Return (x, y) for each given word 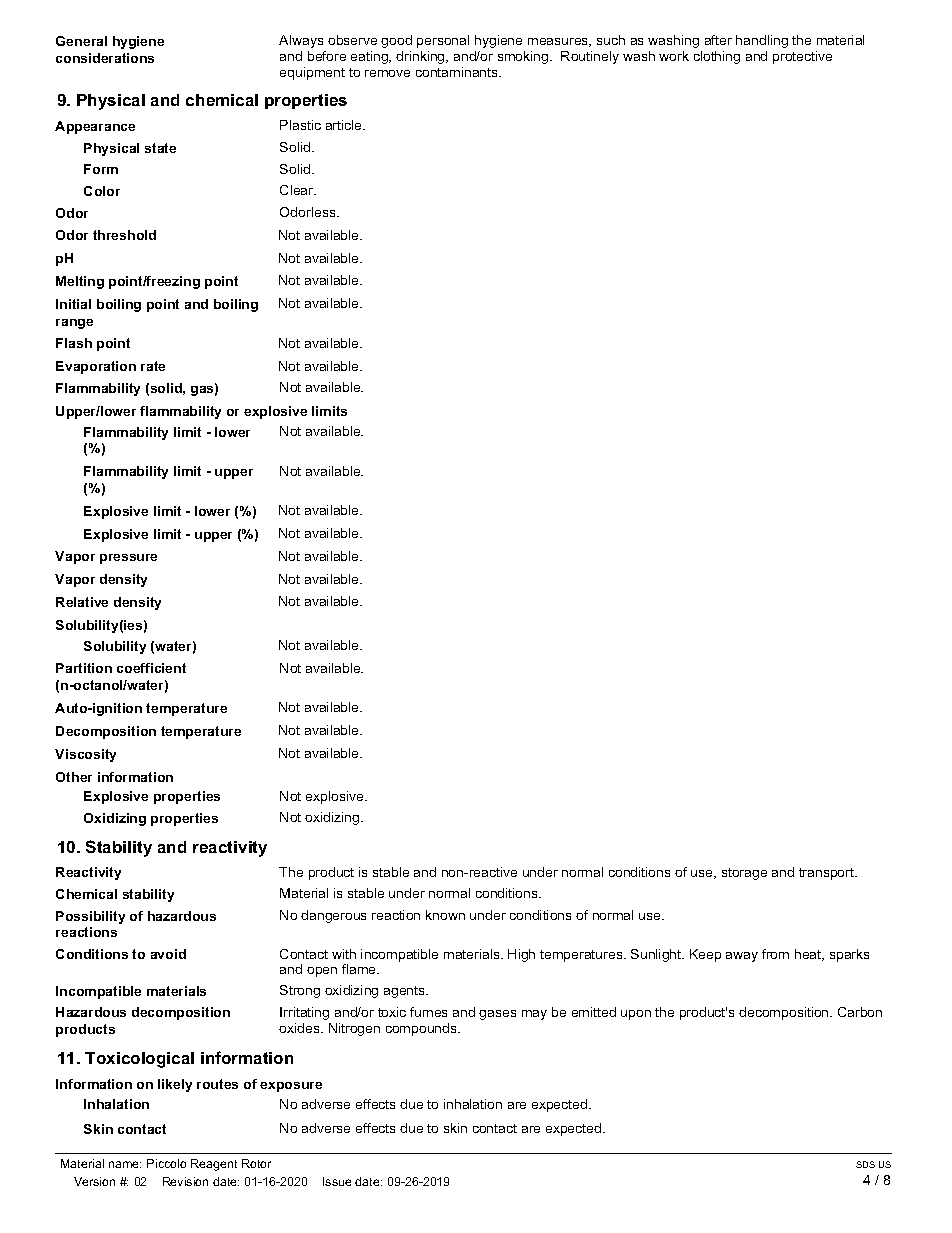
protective (802, 57)
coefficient (151, 668)
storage (744, 874)
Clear (298, 190)
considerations (105, 58)
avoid (168, 954)
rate (153, 366)
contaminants (458, 72)
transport (828, 874)
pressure (128, 559)
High (521, 955)
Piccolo (166, 1163)
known (445, 915)
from (775, 954)
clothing (717, 57)
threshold (124, 235)
